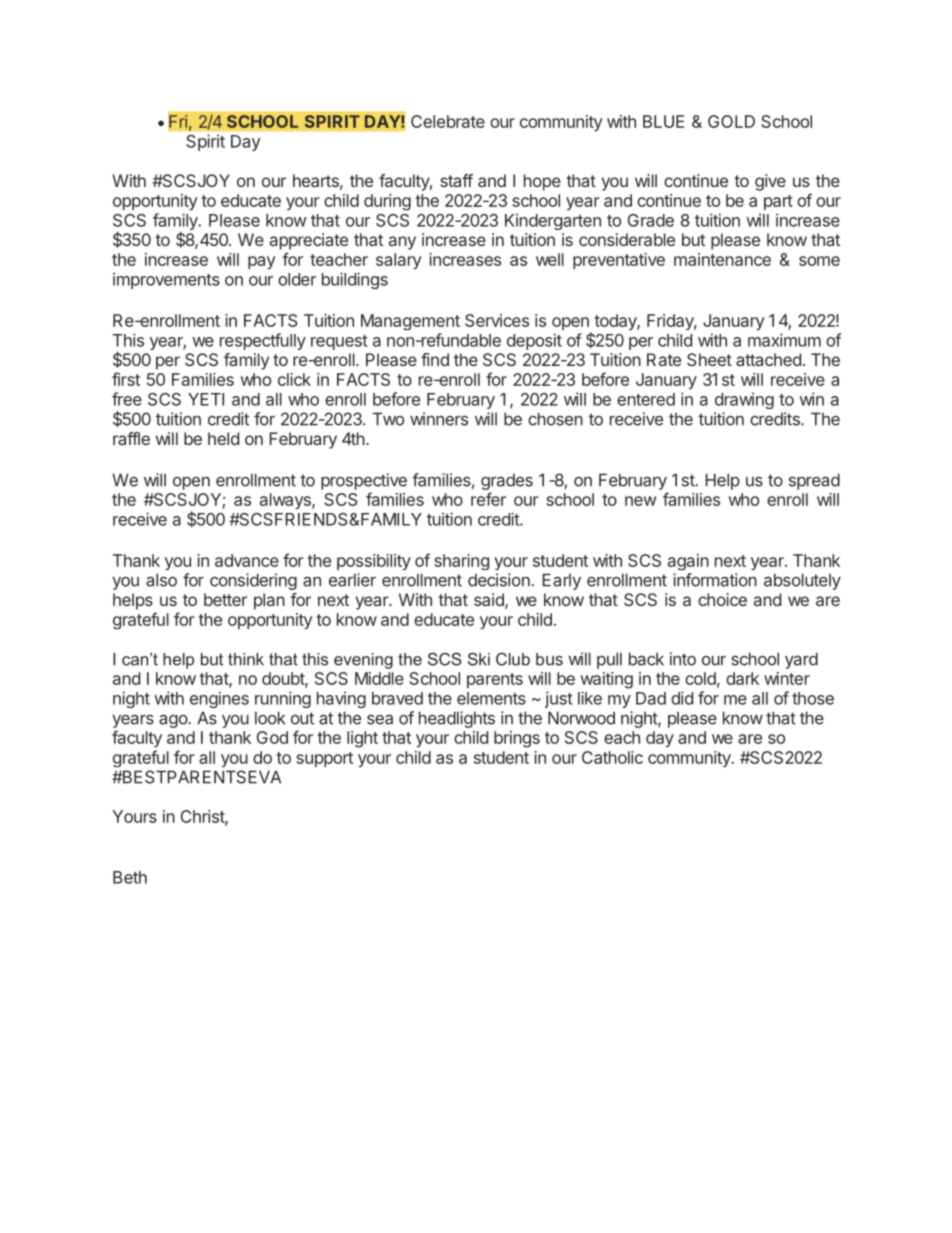 The image size is (952, 1233). What do you see at coordinates (203, 817) in the document?
I see `Christ` at bounding box center [203, 817].
